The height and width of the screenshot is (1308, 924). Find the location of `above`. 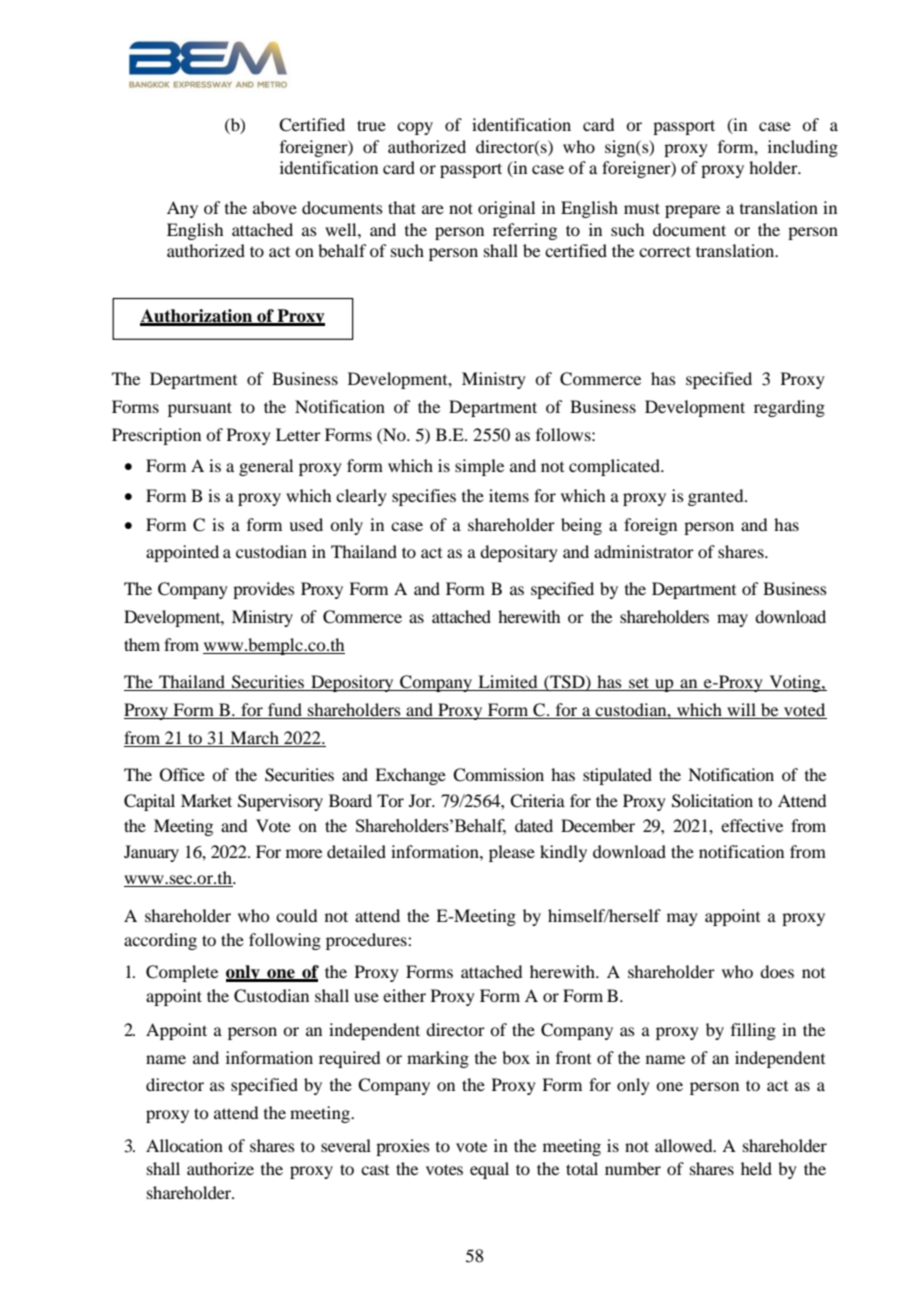

above is located at coordinates (275, 207).
